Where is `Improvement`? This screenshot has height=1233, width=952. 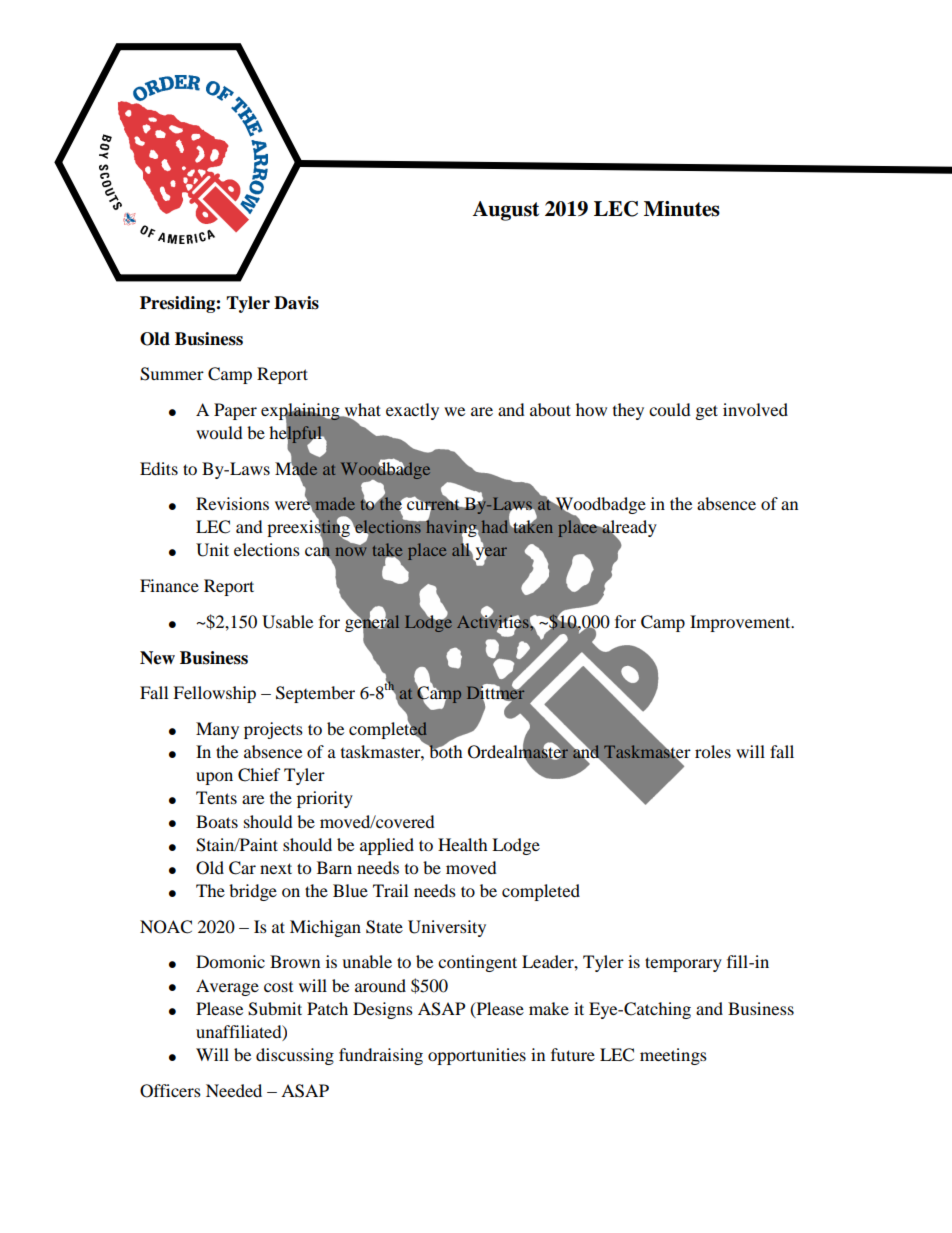
Improvement is located at coordinates (741, 623).
